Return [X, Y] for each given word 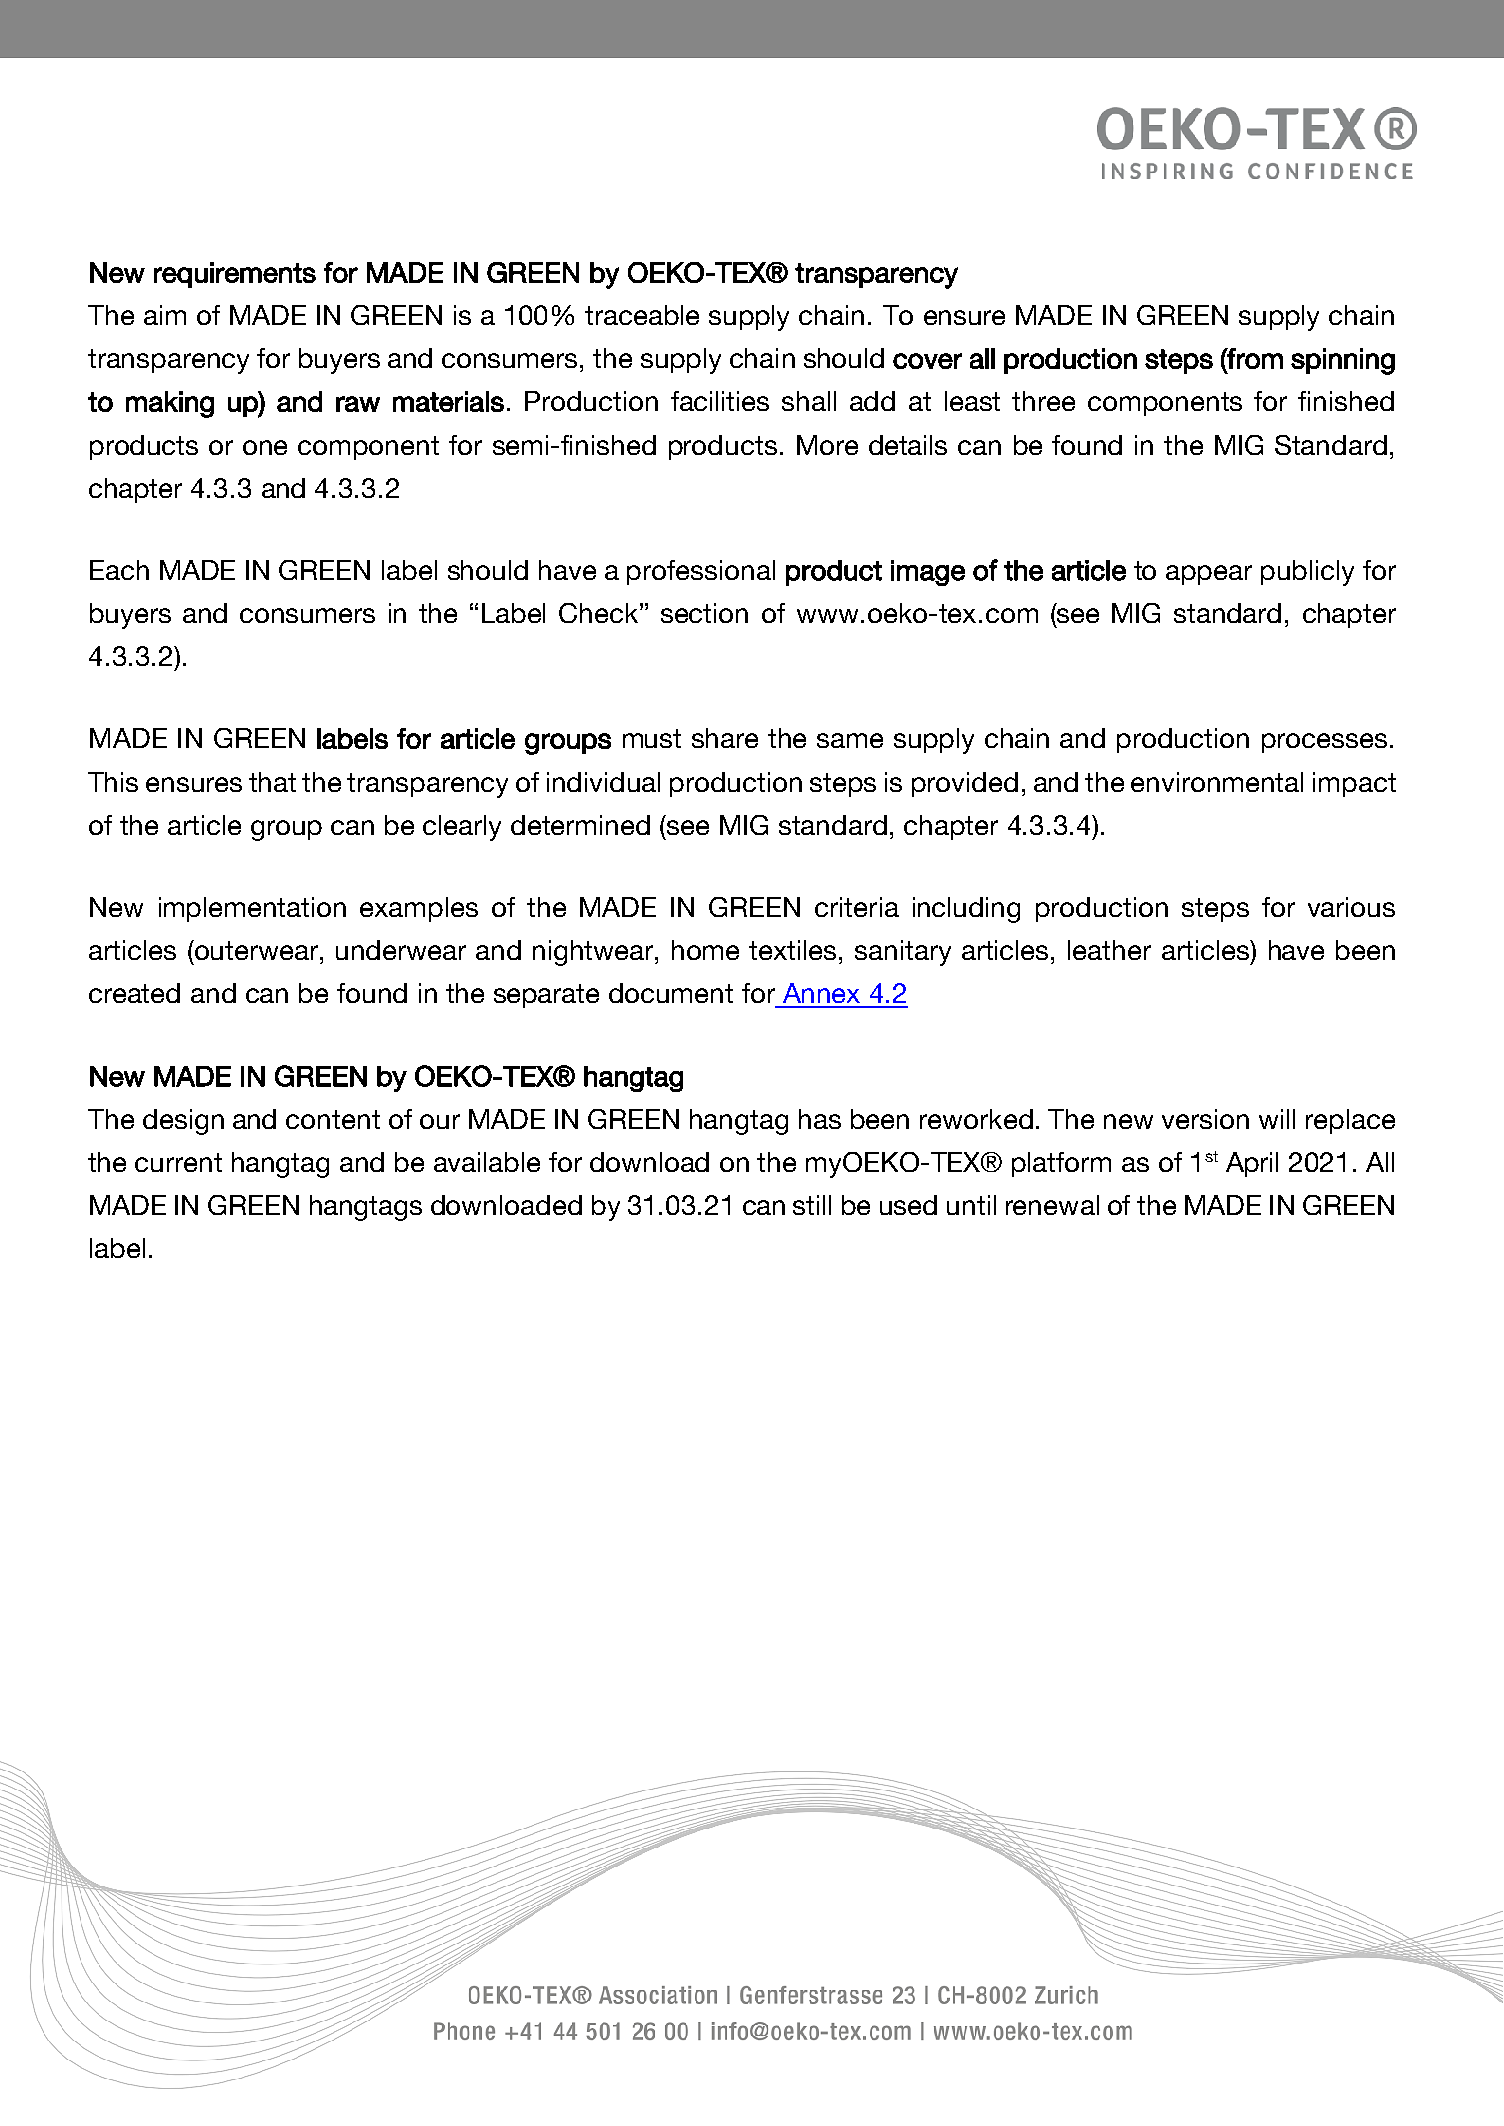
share [725, 738]
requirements [235, 275]
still [812, 1205]
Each [119, 570]
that [272, 782]
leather [1109, 950]
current [178, 1162]
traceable [642, 315]
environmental [1217, 782]
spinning [1343, 361]
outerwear [257, 950]
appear [1209, 575]
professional [701, 572]
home [705, 950]
